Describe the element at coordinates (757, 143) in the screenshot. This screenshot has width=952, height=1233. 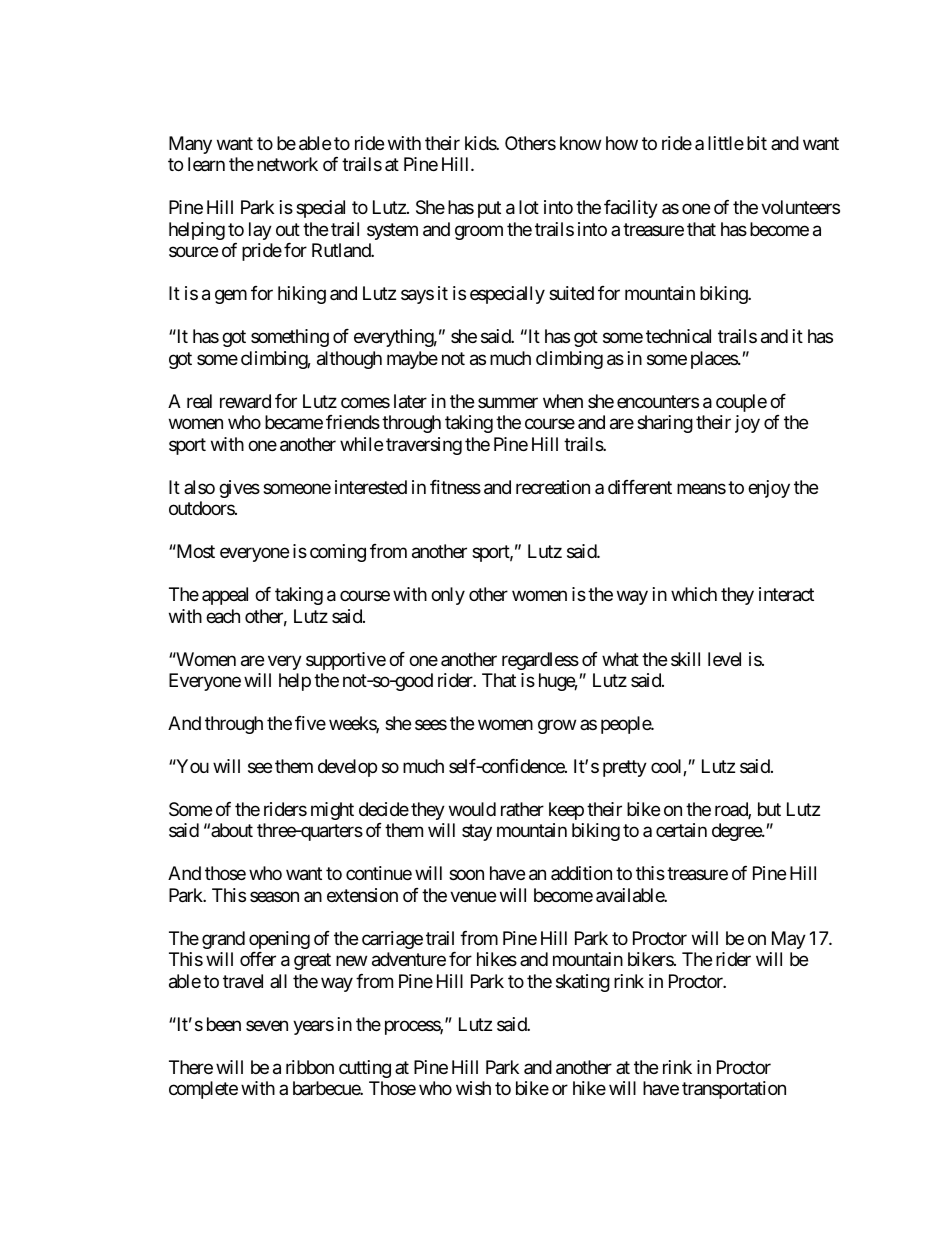
I see `bit` at that location.
